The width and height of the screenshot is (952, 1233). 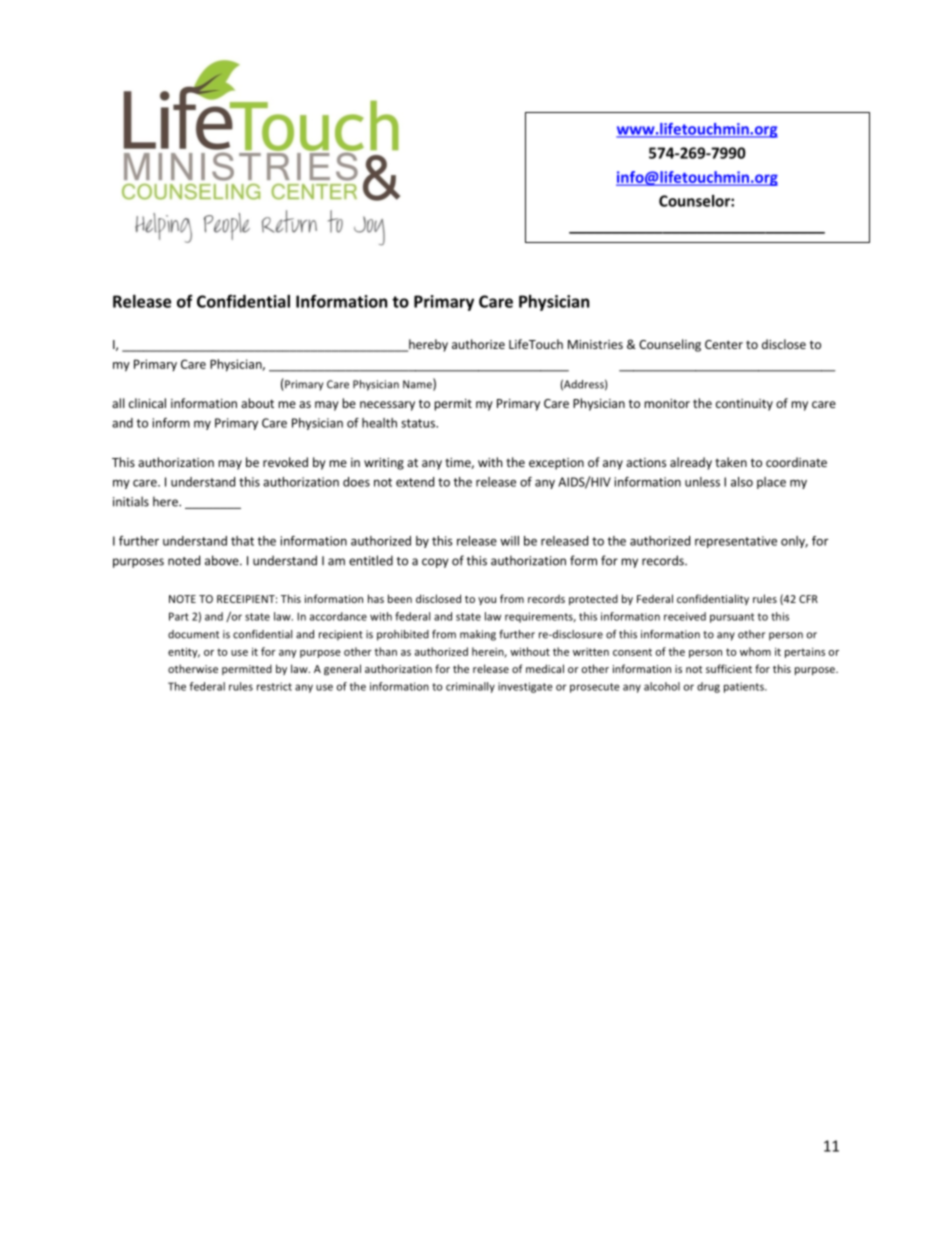 I want to click on about, so click(x=257, y=403).
